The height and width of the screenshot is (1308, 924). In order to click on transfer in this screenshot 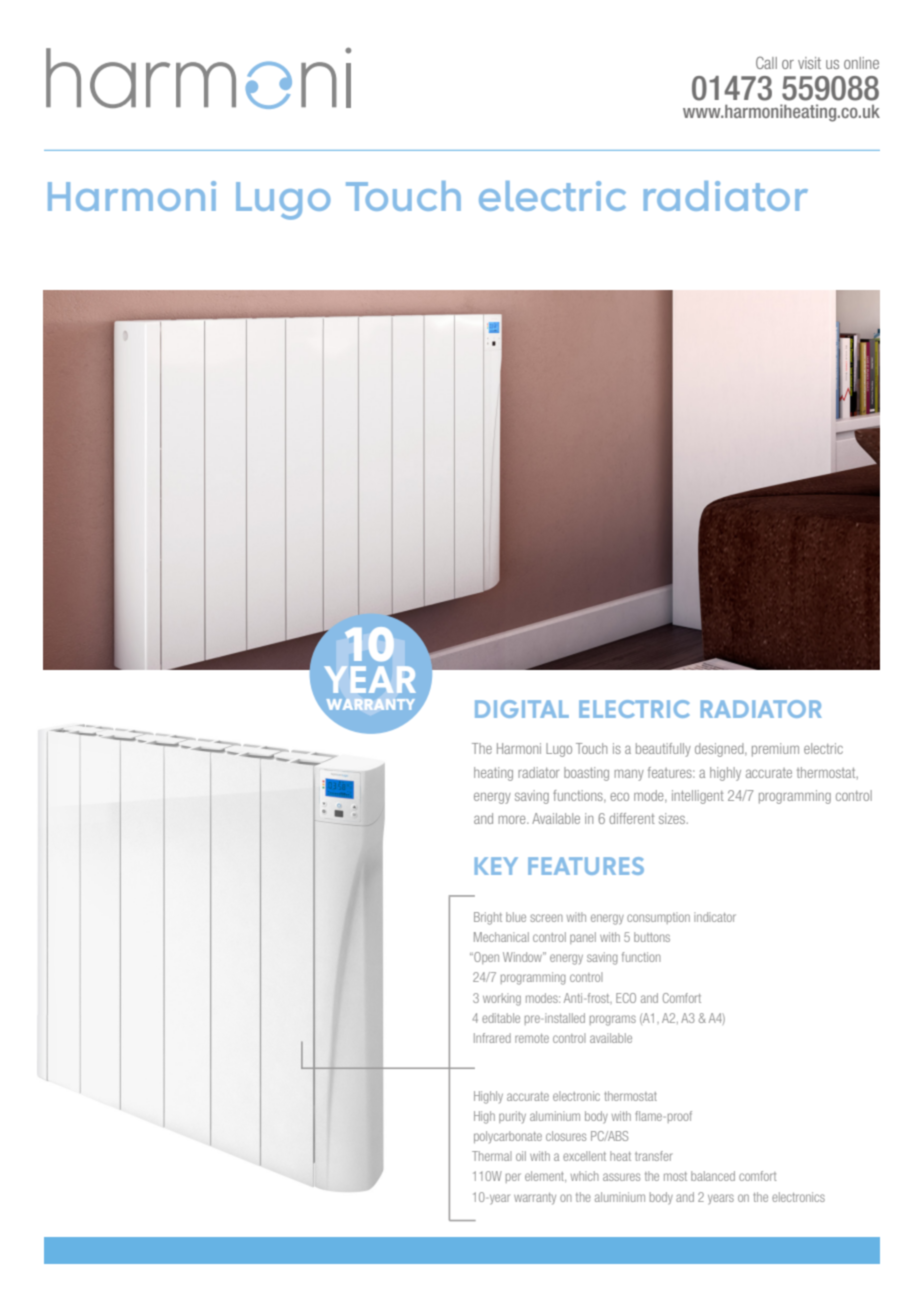, I will do `click(654, 1156)`.
